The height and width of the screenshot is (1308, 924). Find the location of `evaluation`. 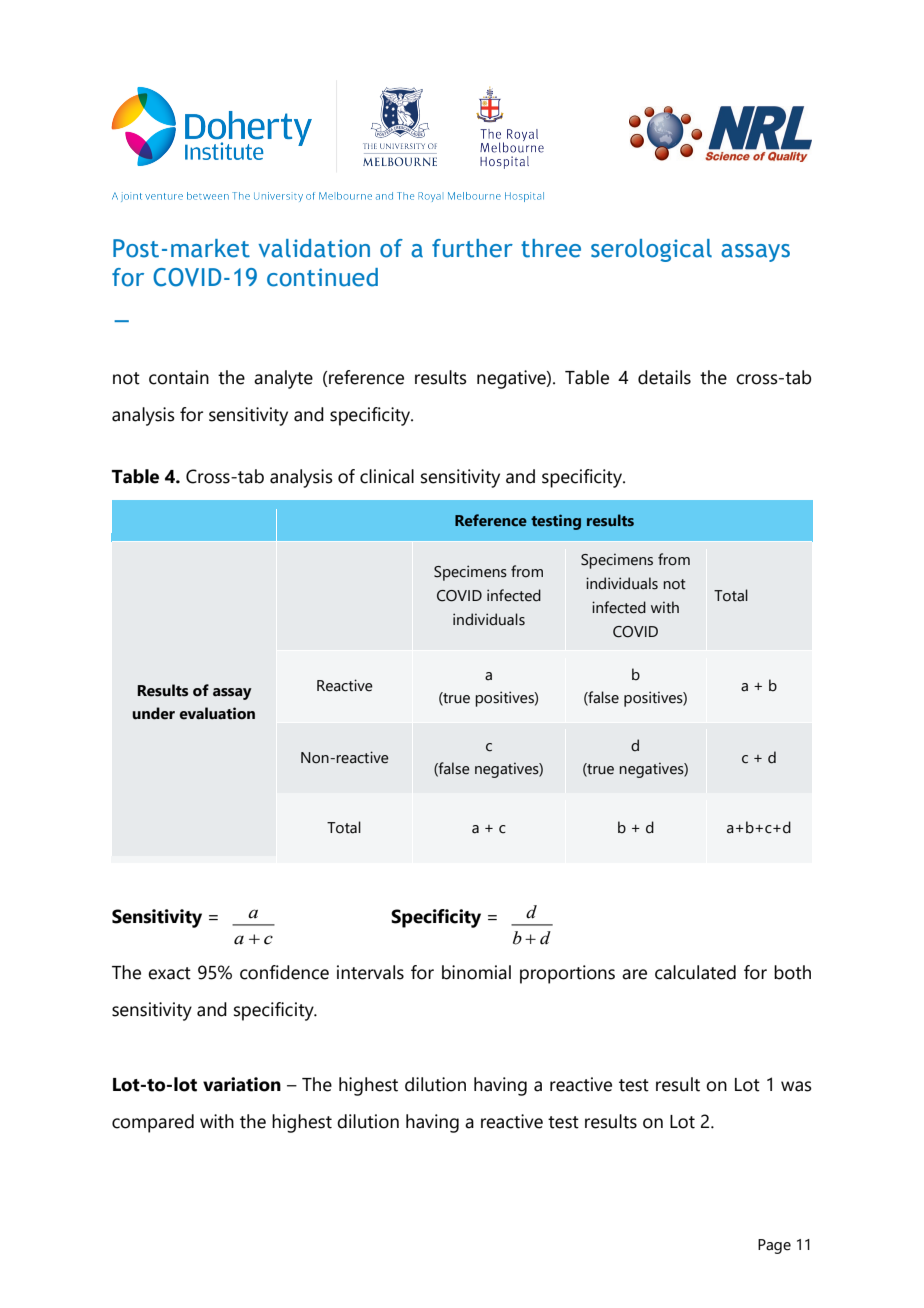

evaluation is located at coordinates (217, 713).
